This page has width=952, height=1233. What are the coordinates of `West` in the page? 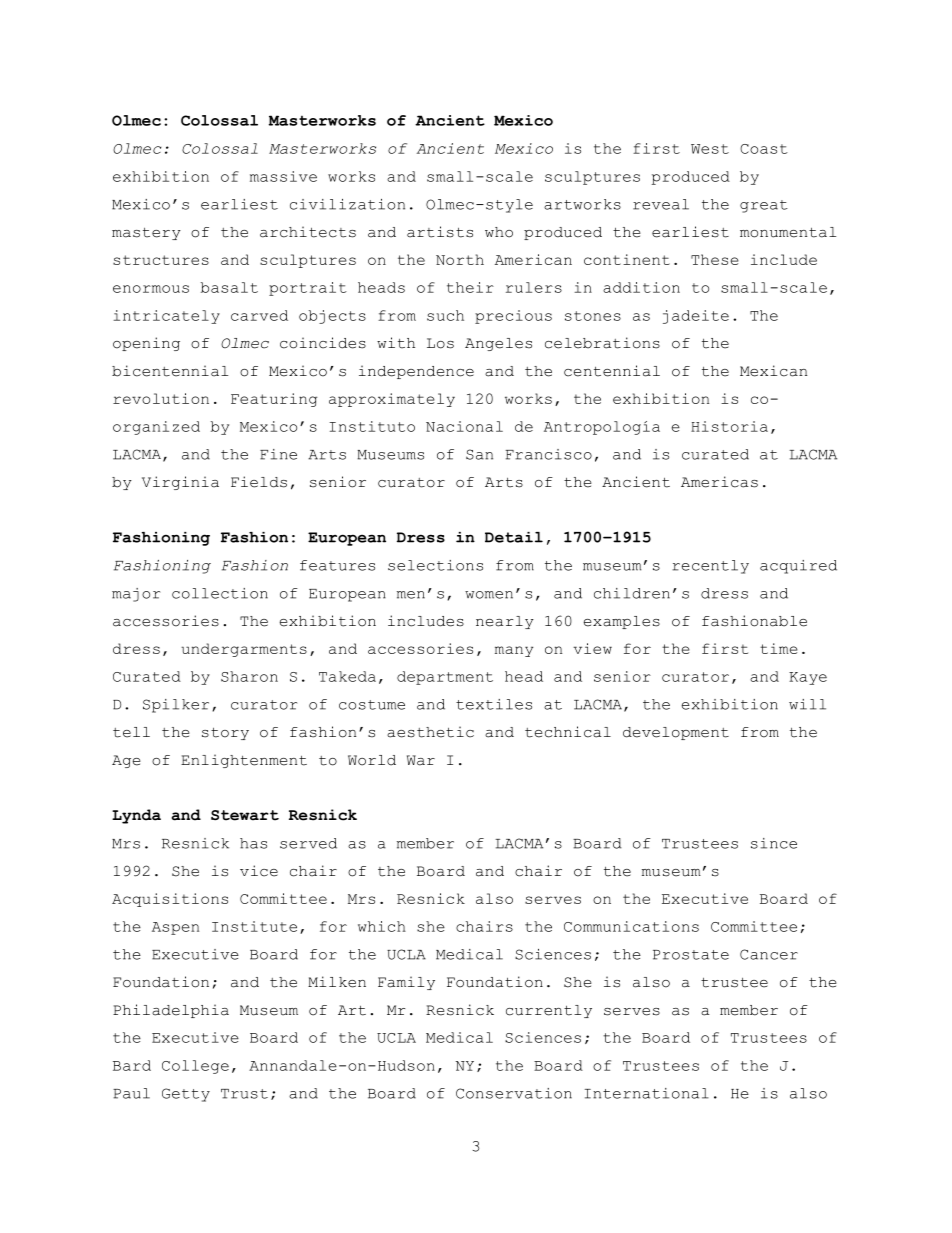 It's located at (710, 149).
